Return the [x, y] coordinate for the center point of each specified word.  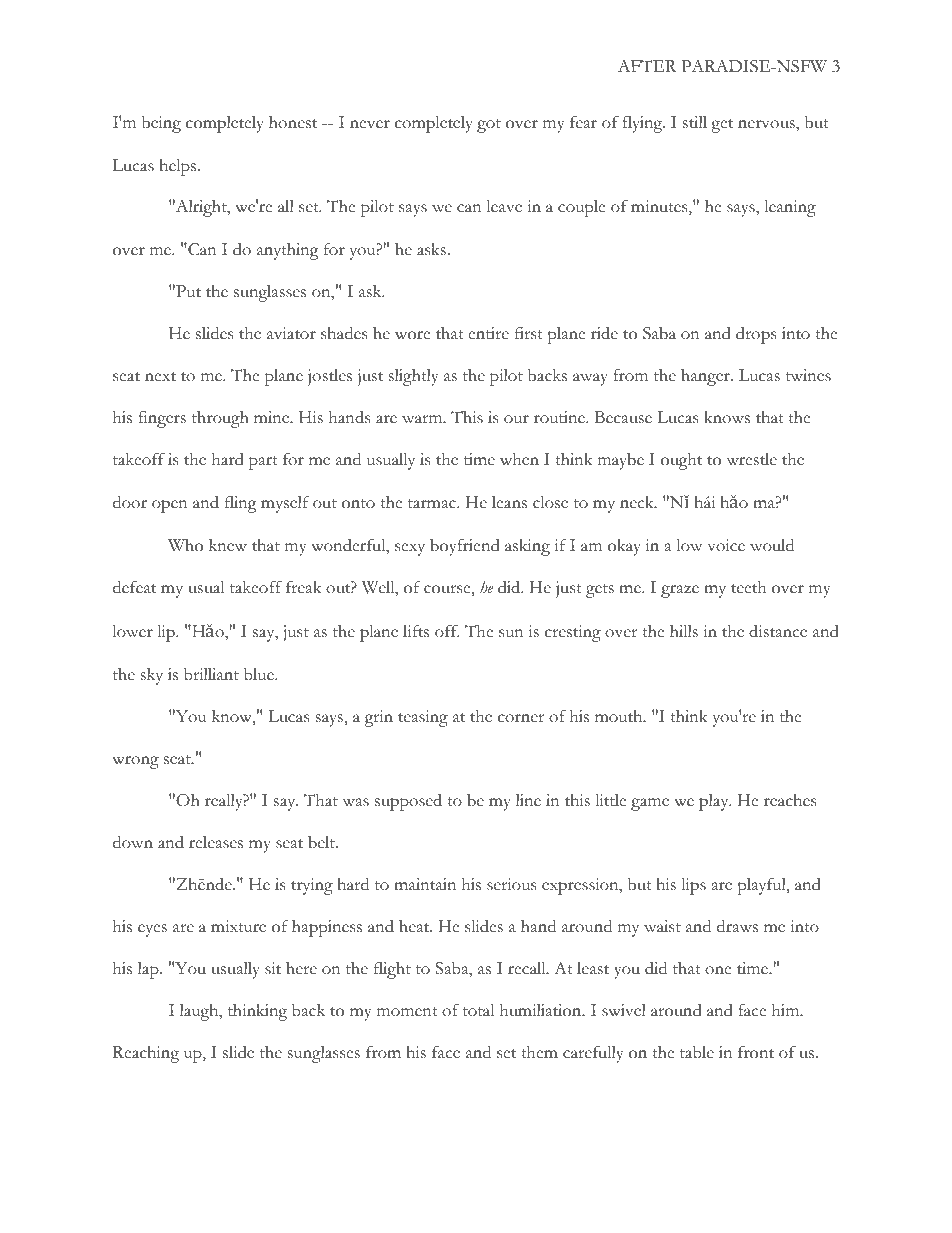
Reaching [146, 1054]
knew [228, 545]
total [478, 1010]
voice [726, 545]
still [695, 122]
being [161, 124]
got [489, 126]
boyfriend [465, 547]
